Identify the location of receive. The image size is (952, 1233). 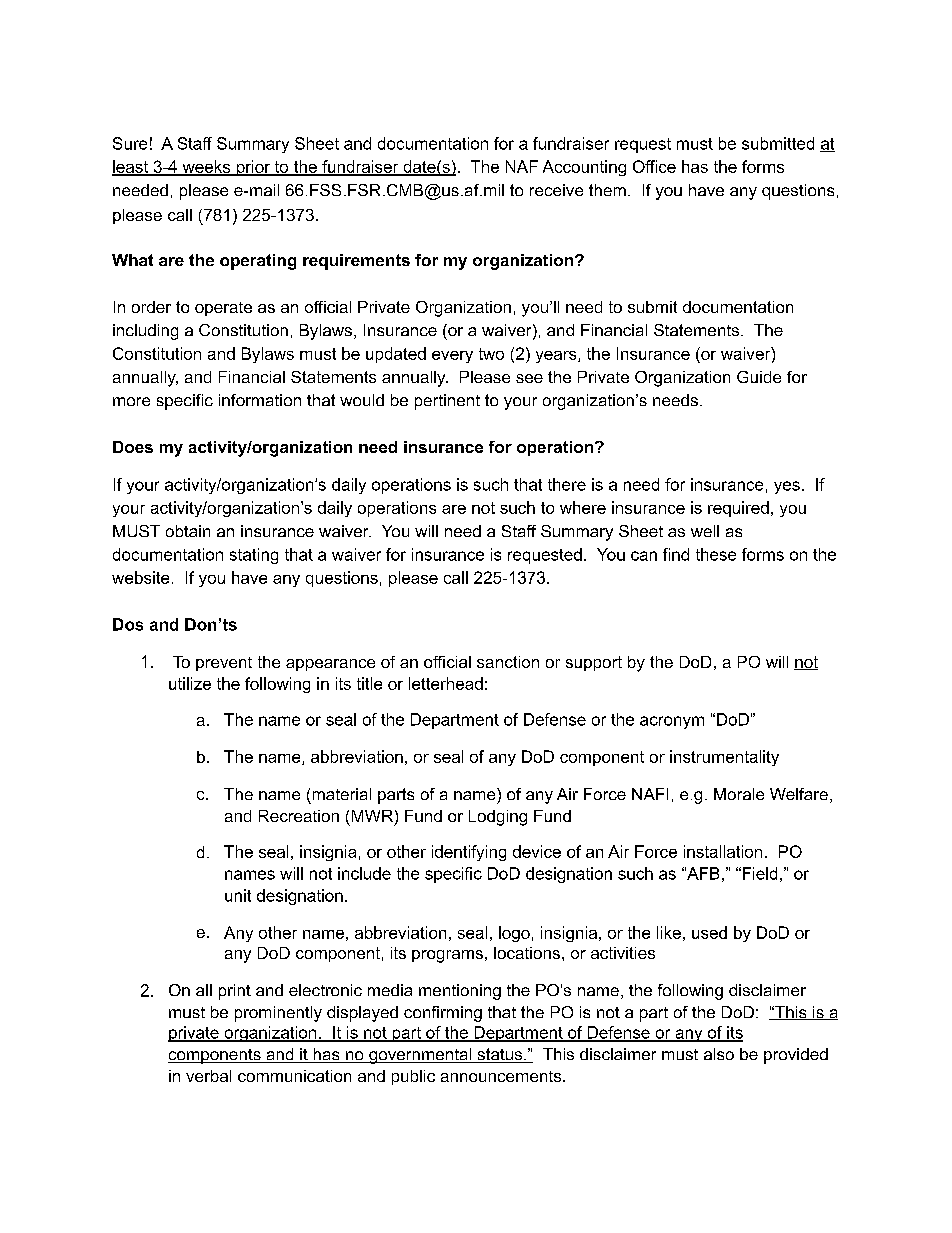
(556, 190).
